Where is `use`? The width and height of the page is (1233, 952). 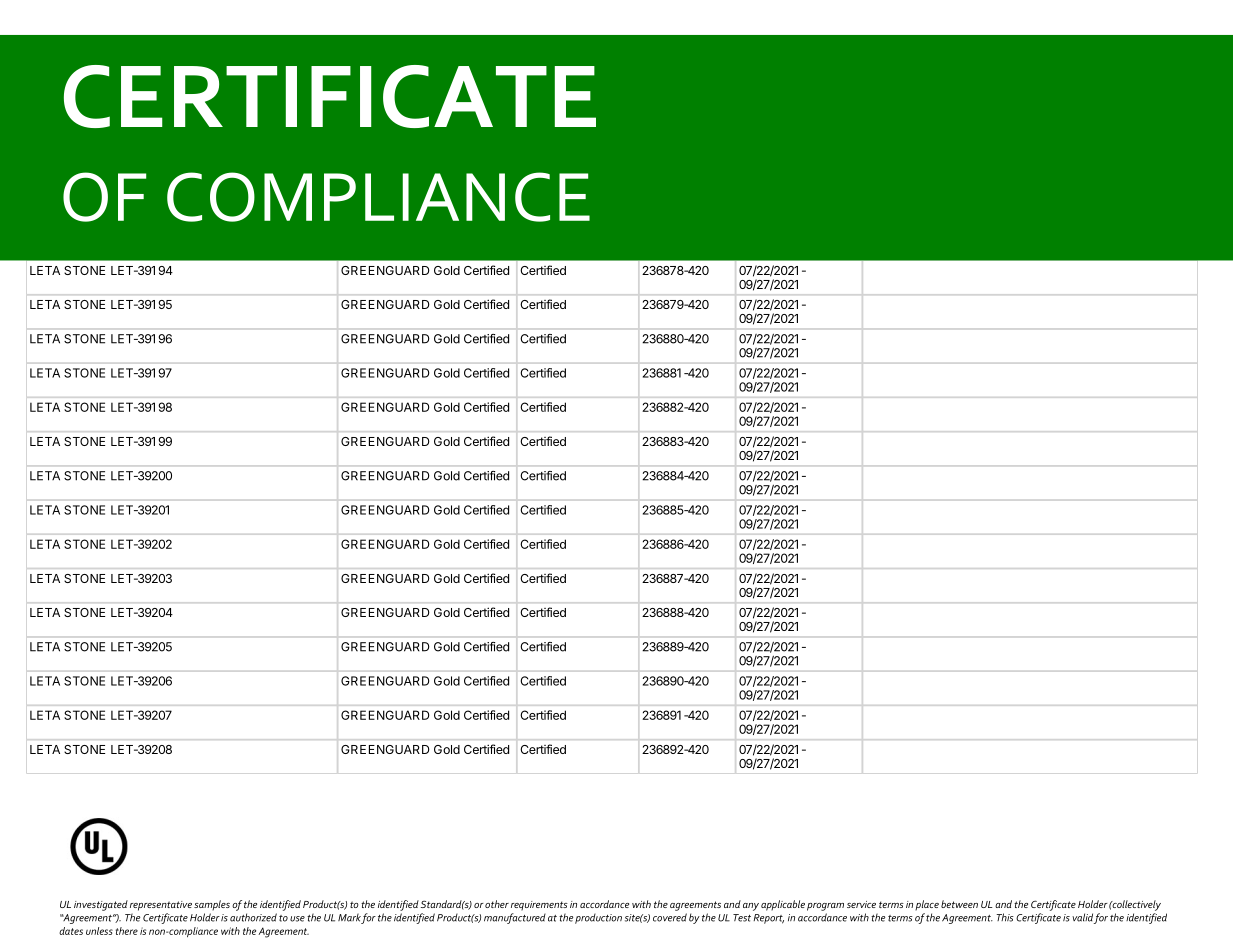
use is located at coordinates (297, 919).
